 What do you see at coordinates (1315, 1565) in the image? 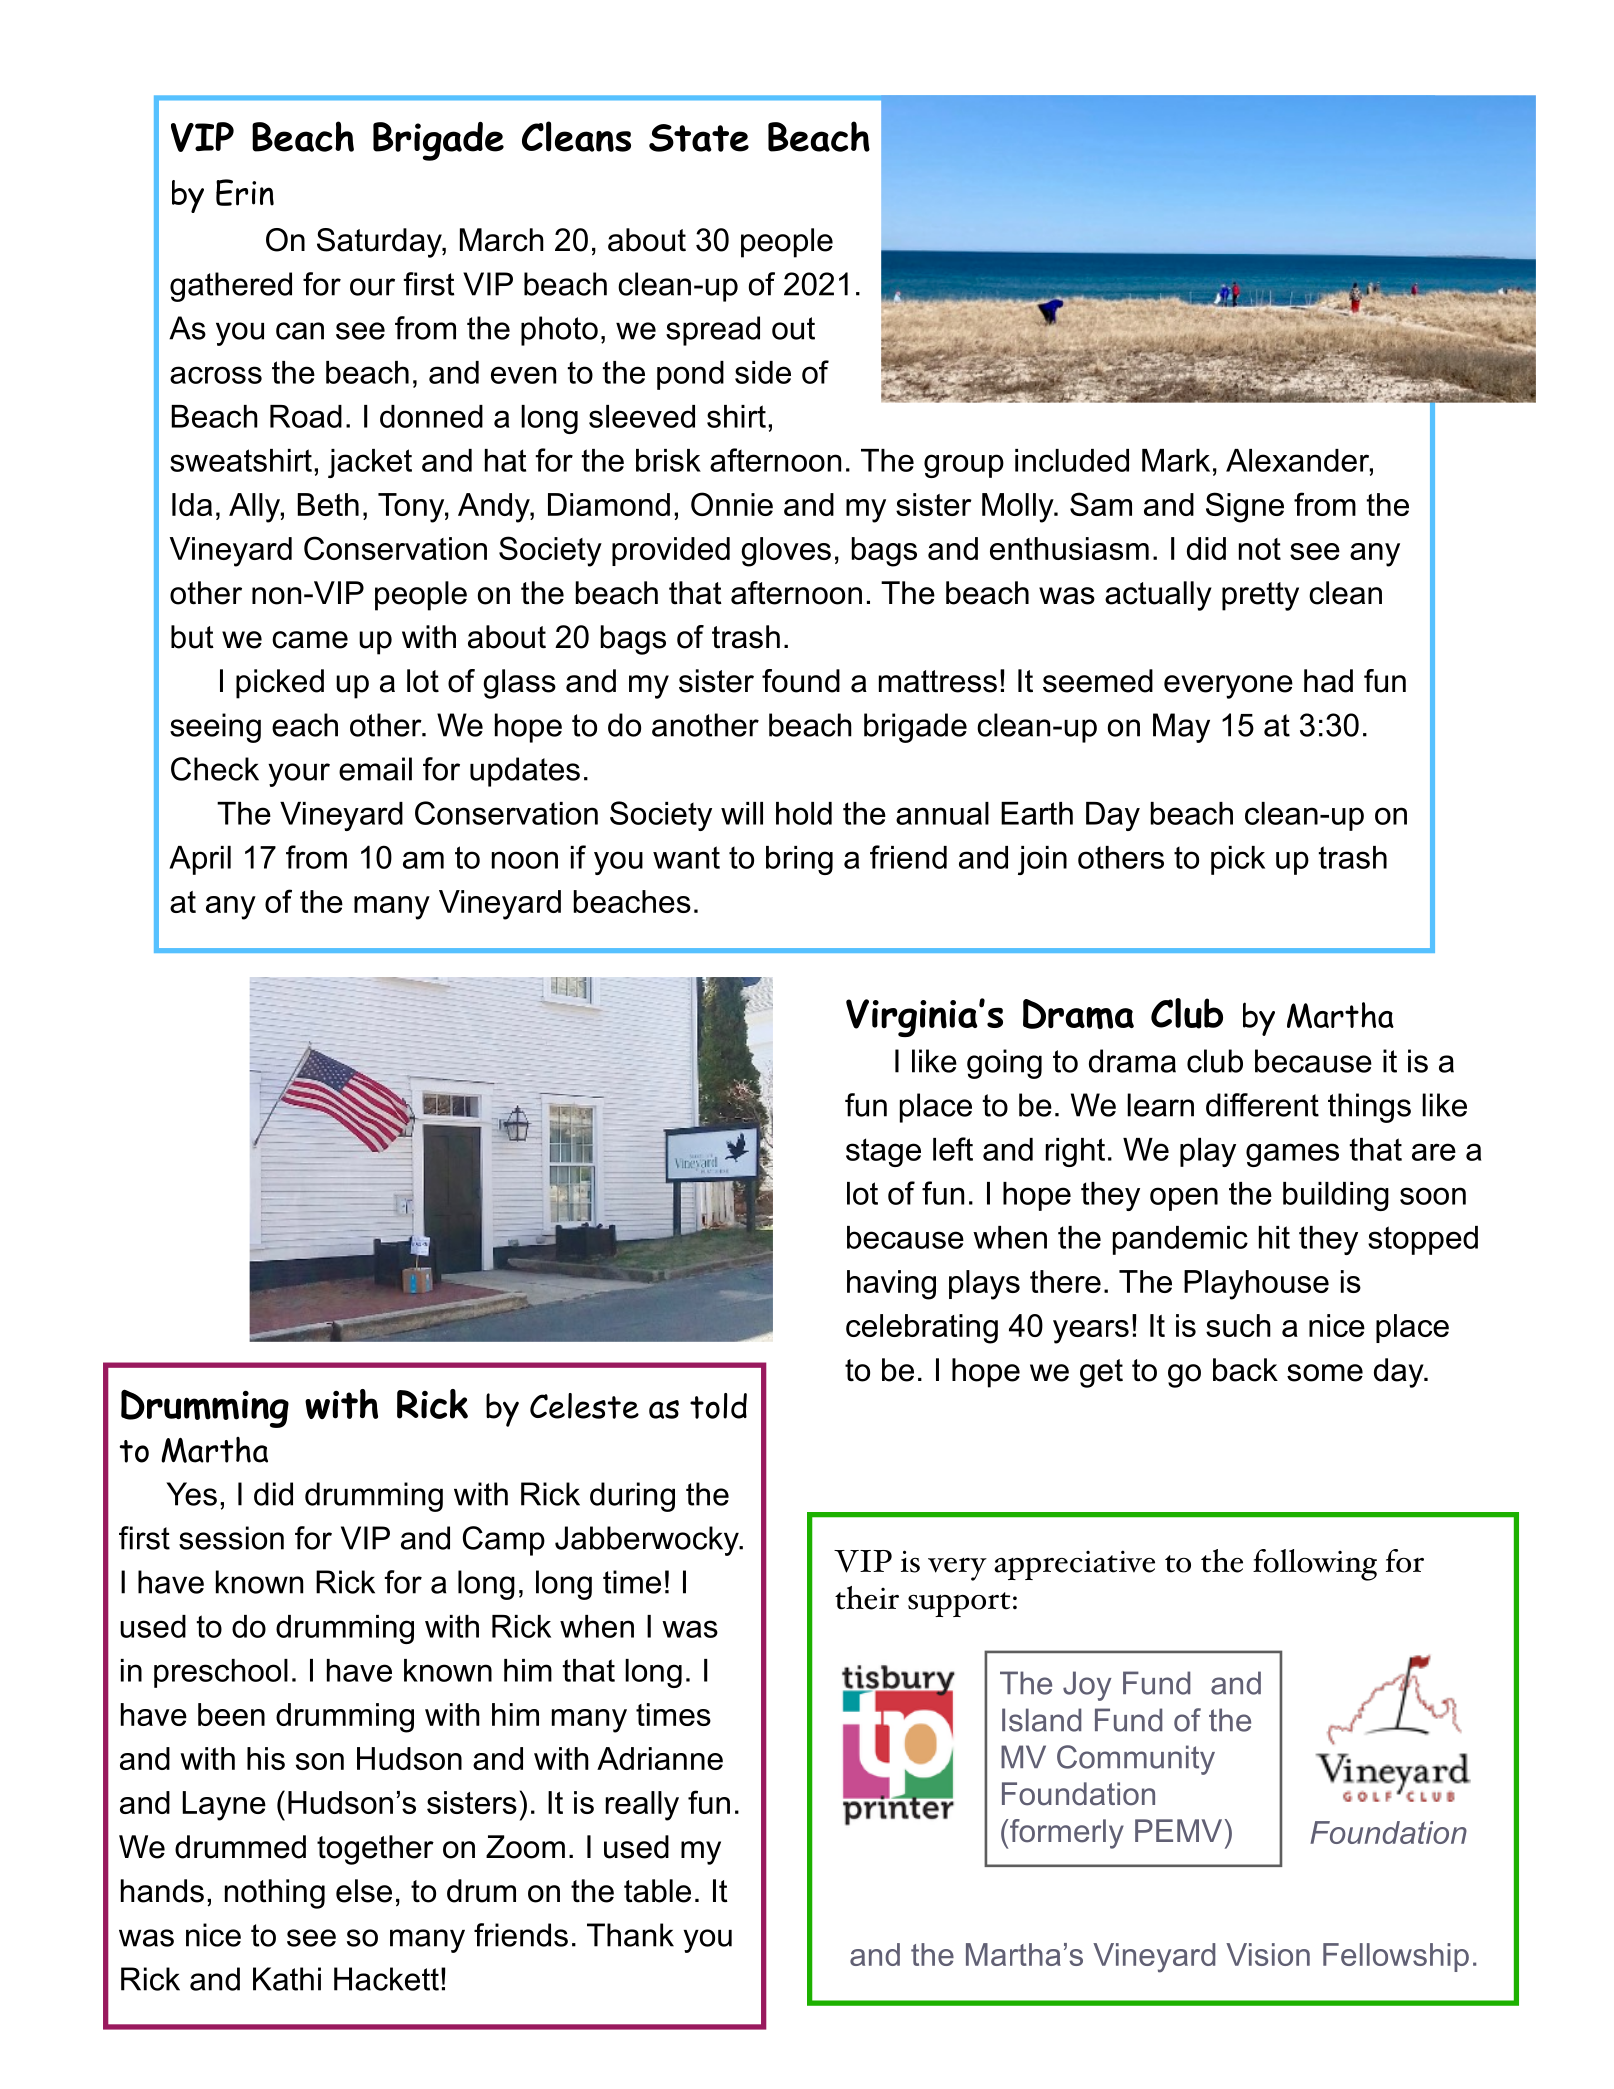
I see `following` at bounding box center [1315, 1565].
